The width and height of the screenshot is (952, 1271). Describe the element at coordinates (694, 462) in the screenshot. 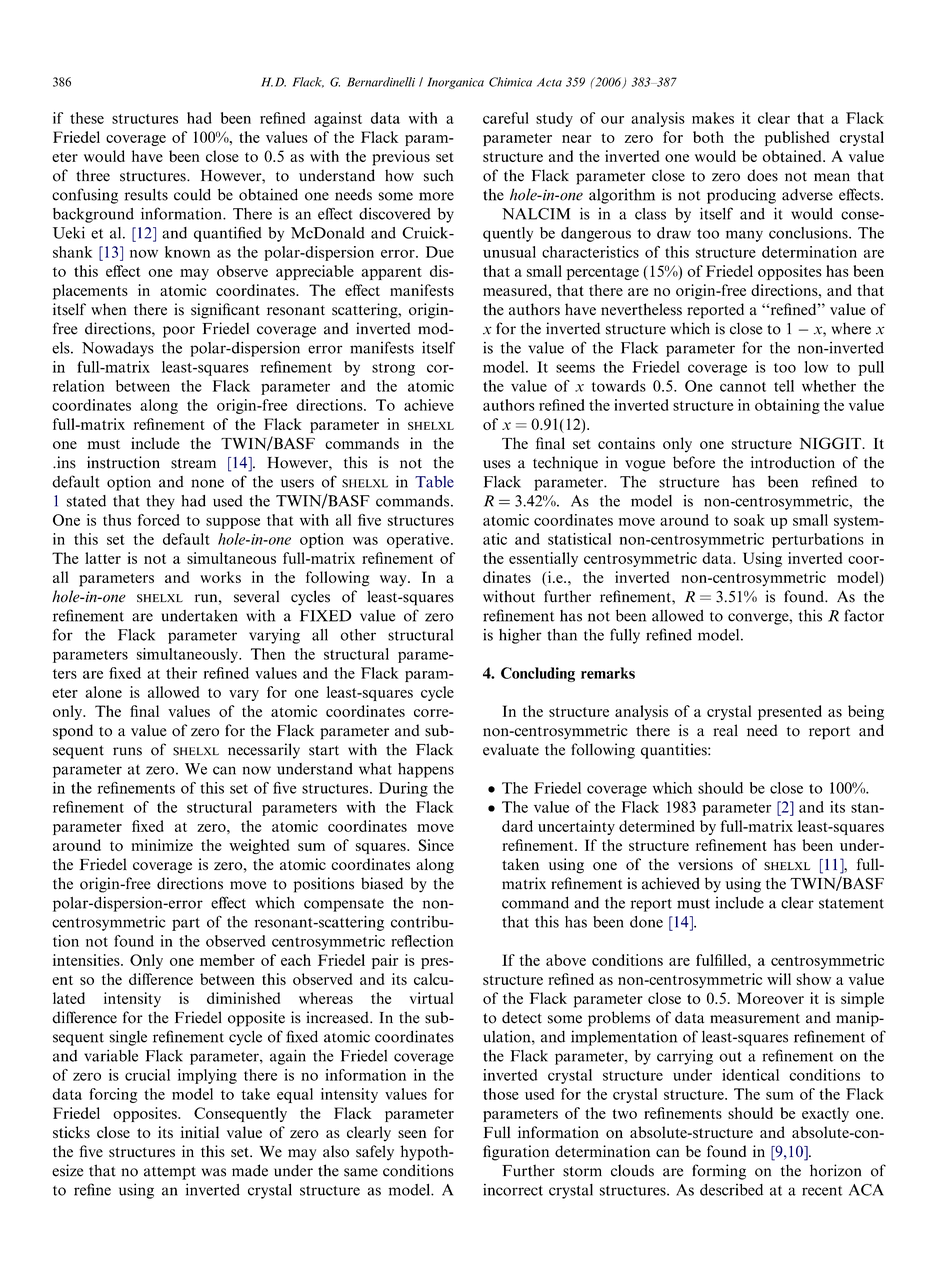

I see `before` at that location.
